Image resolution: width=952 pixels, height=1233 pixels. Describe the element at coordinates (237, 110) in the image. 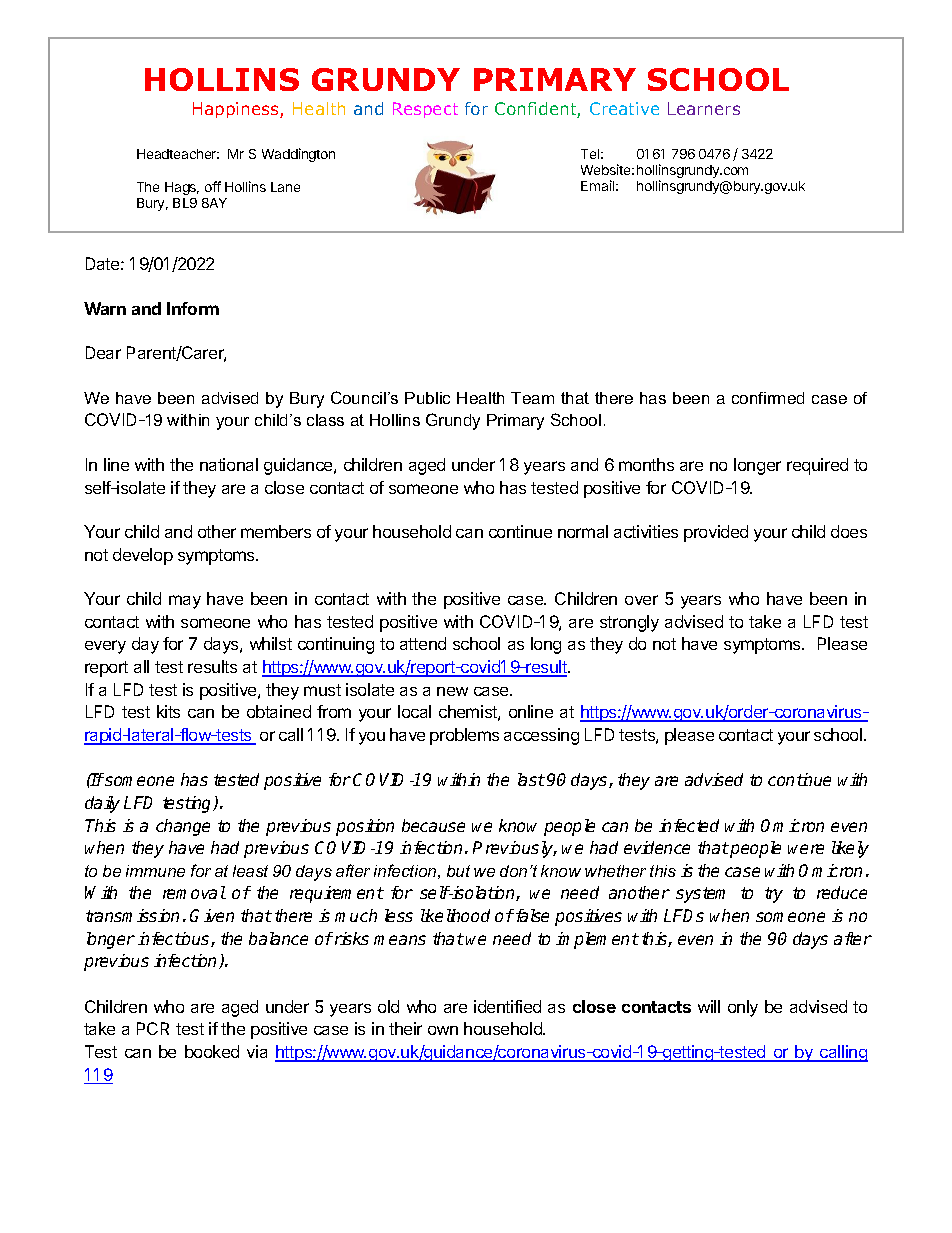

I see `Happiness` at that location.
